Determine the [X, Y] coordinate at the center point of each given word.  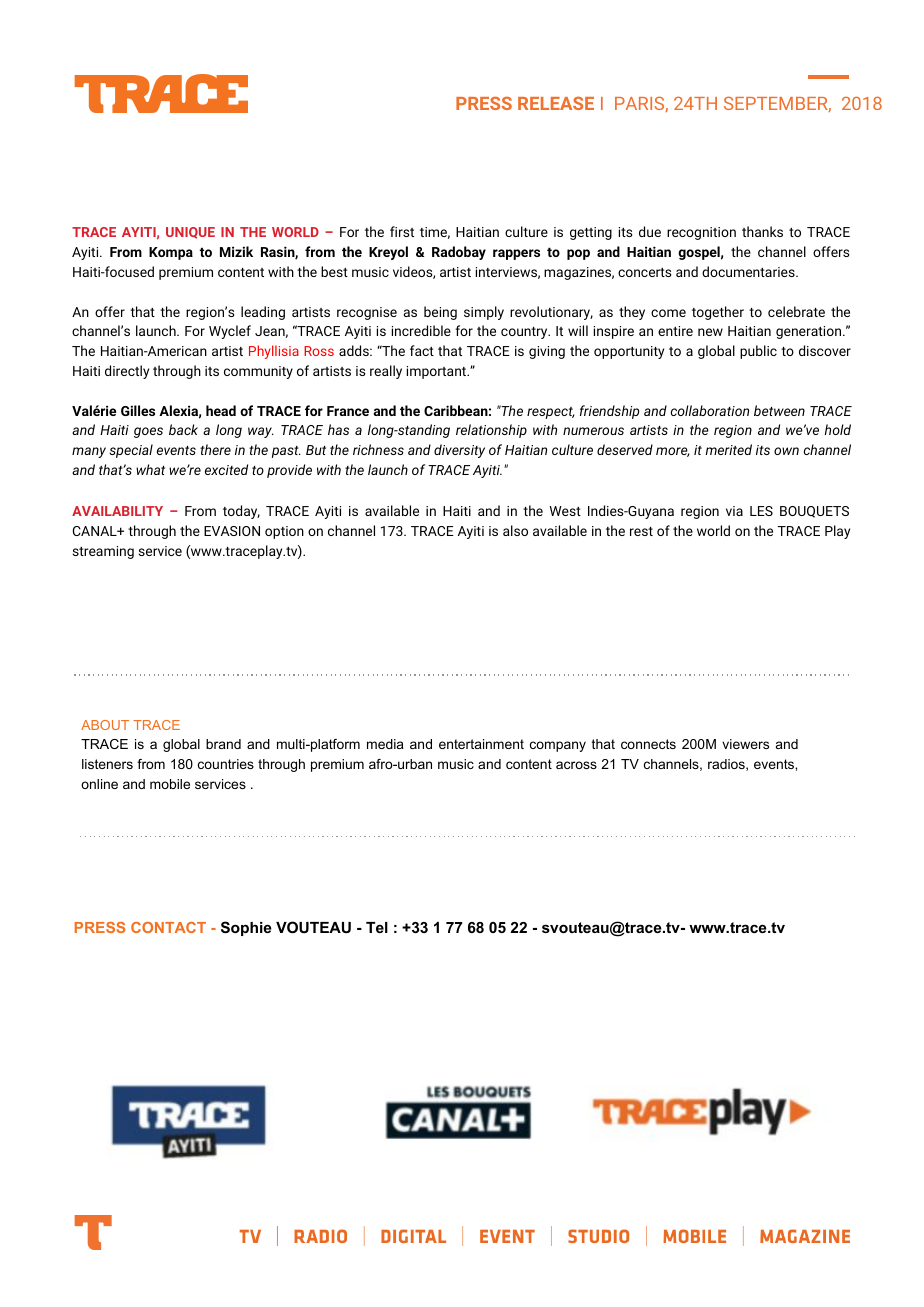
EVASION [232, 531]
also [515, 530]
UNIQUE [190, 233]
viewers [745, 744]
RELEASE [556, 103]
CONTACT [168, 927]
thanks [762, 231]
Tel [377, 927]
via [734, 511]
